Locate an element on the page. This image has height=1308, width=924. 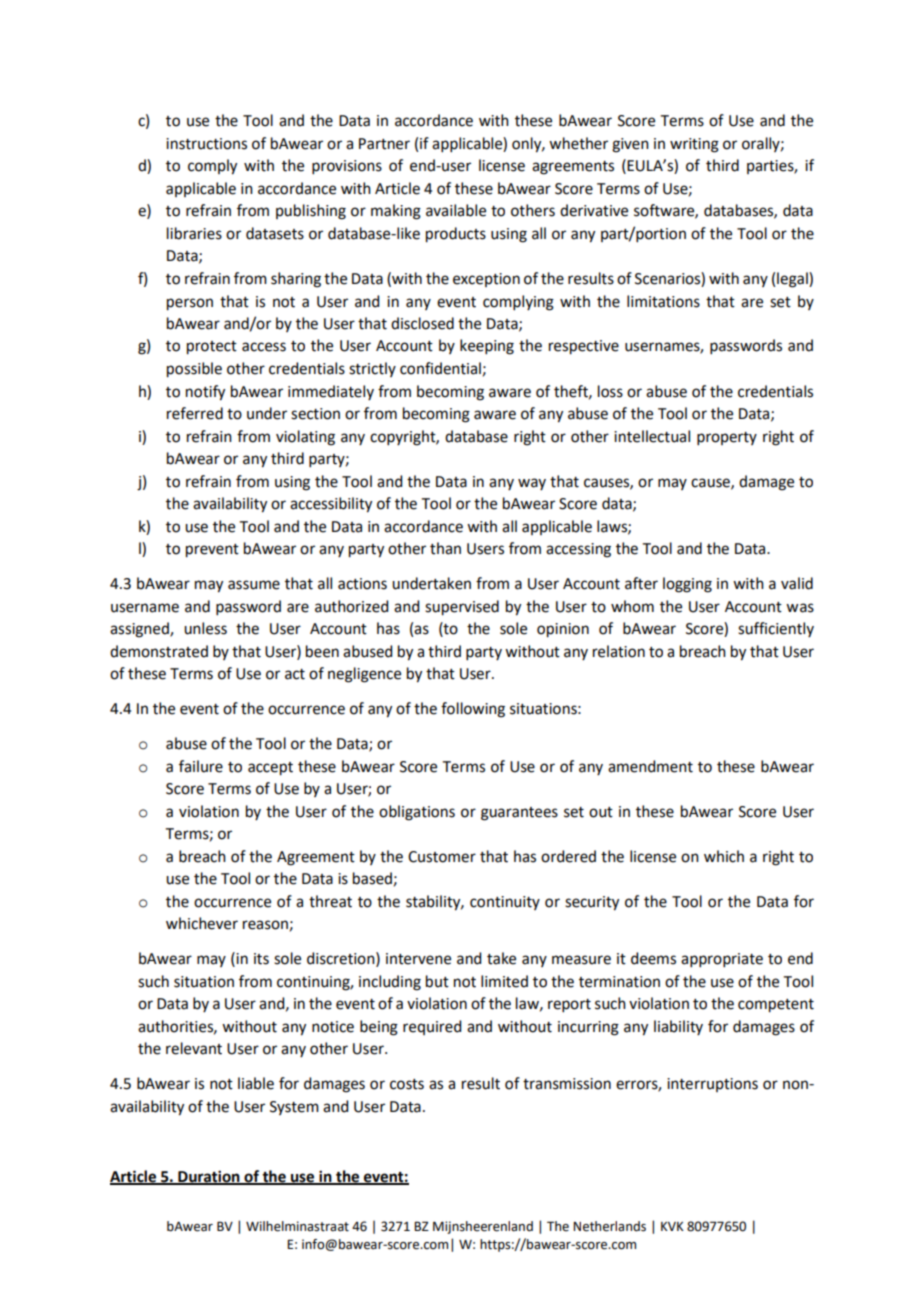
logging is located at coordinates (687, 585).
